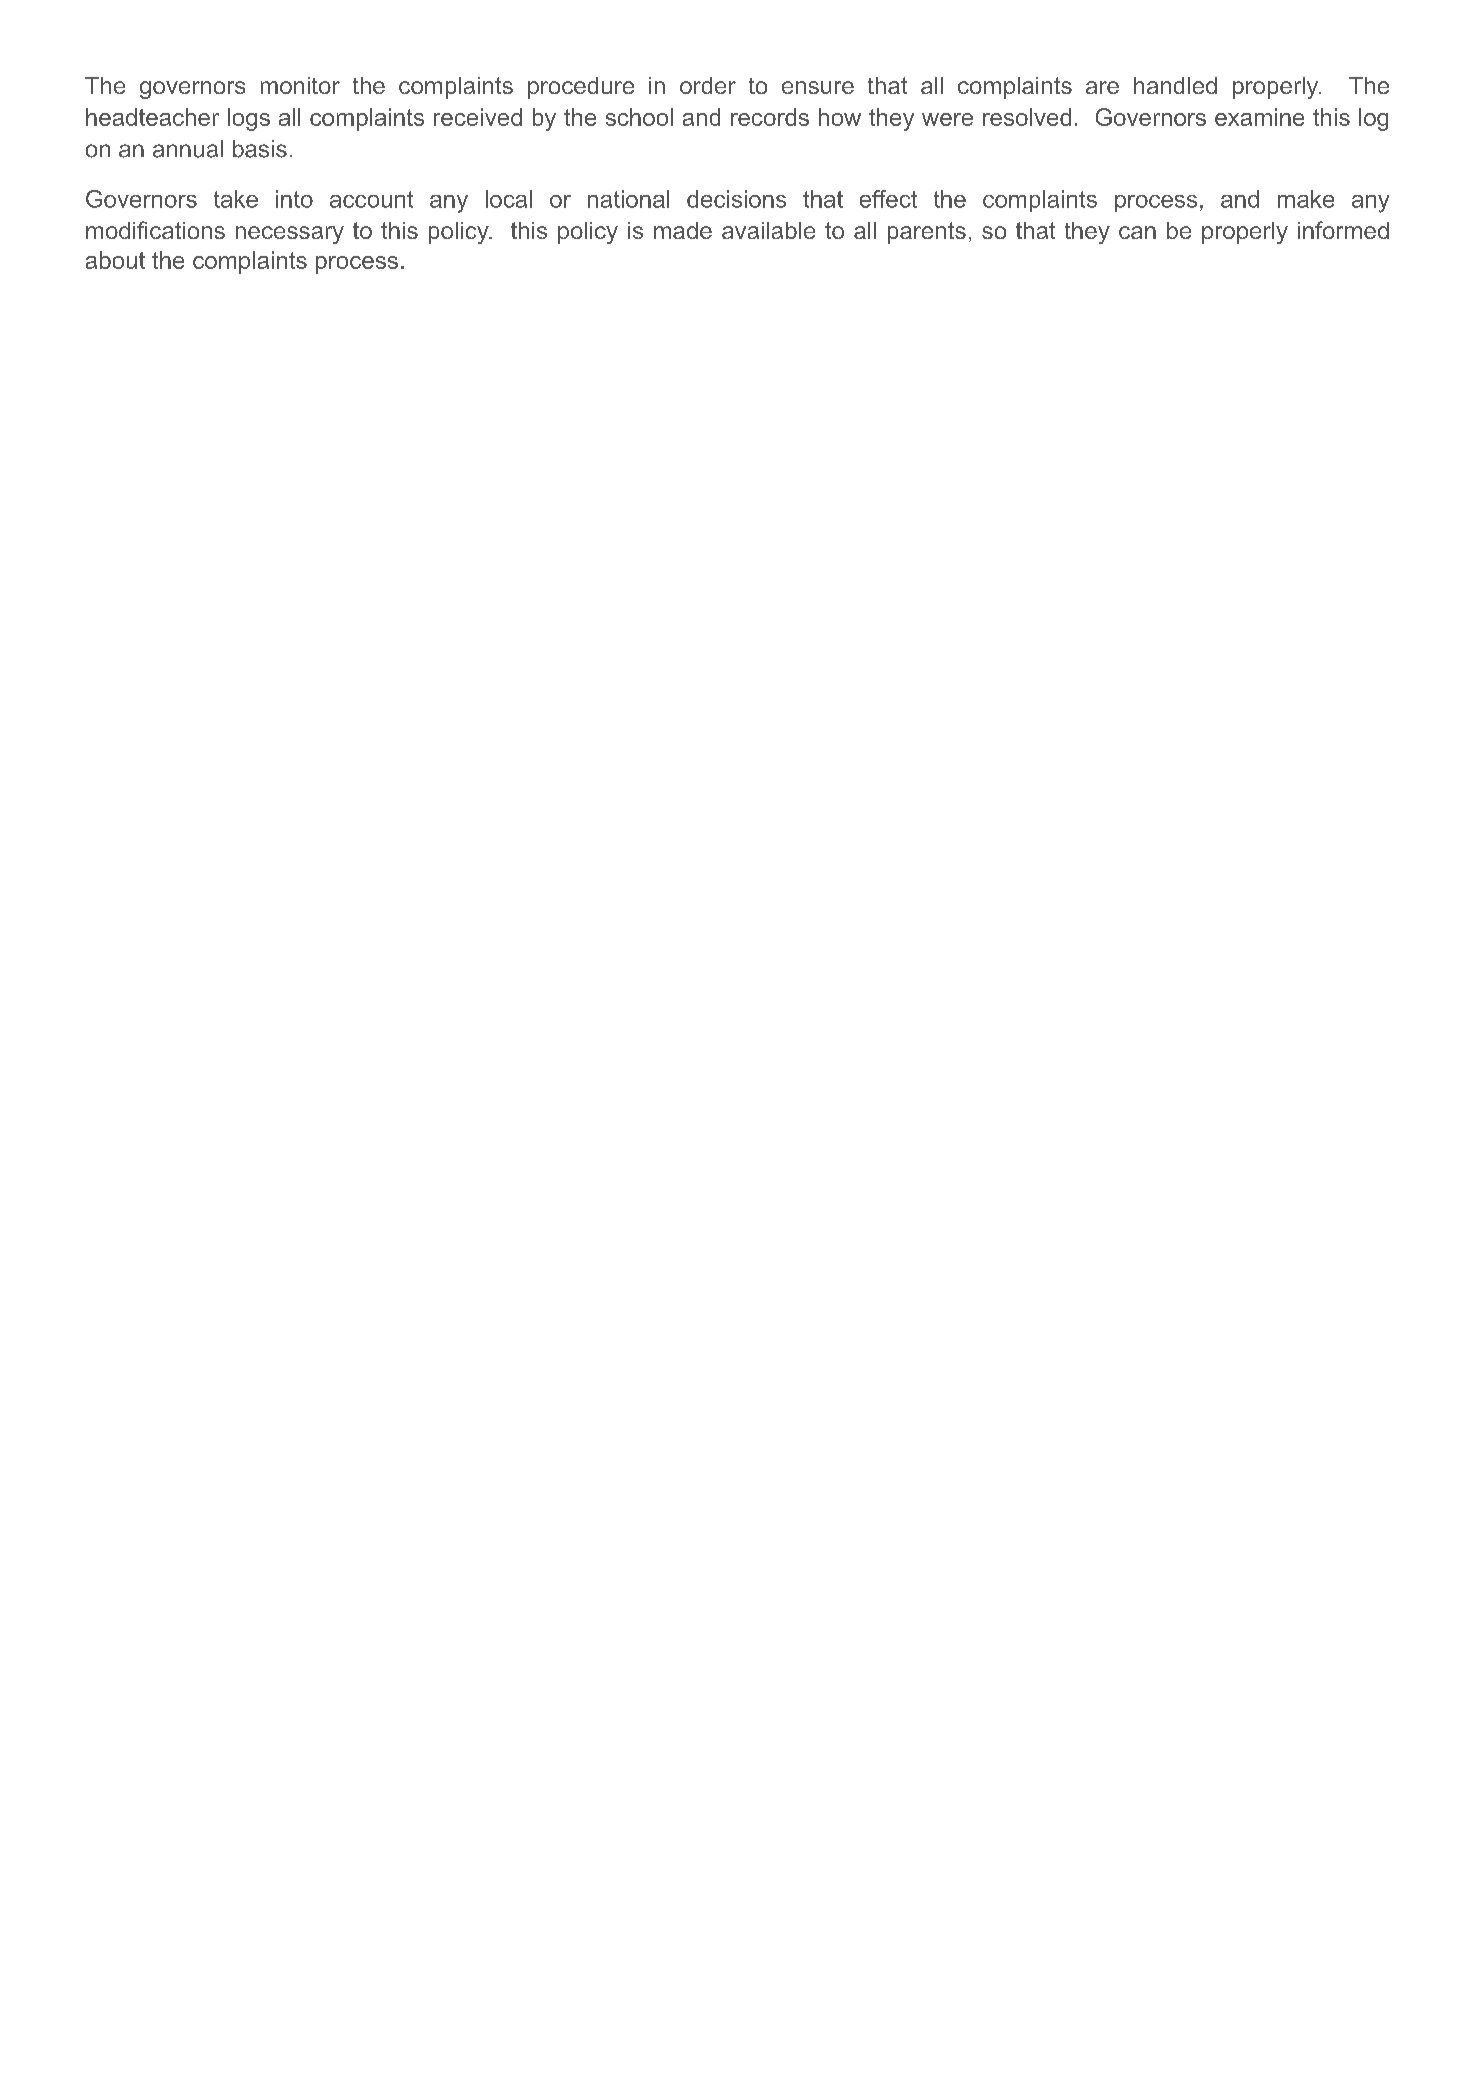  What do you see at coordinates (1175, 85) in the screenshot?
I see `handled` at bounding box center [1175, 85].
